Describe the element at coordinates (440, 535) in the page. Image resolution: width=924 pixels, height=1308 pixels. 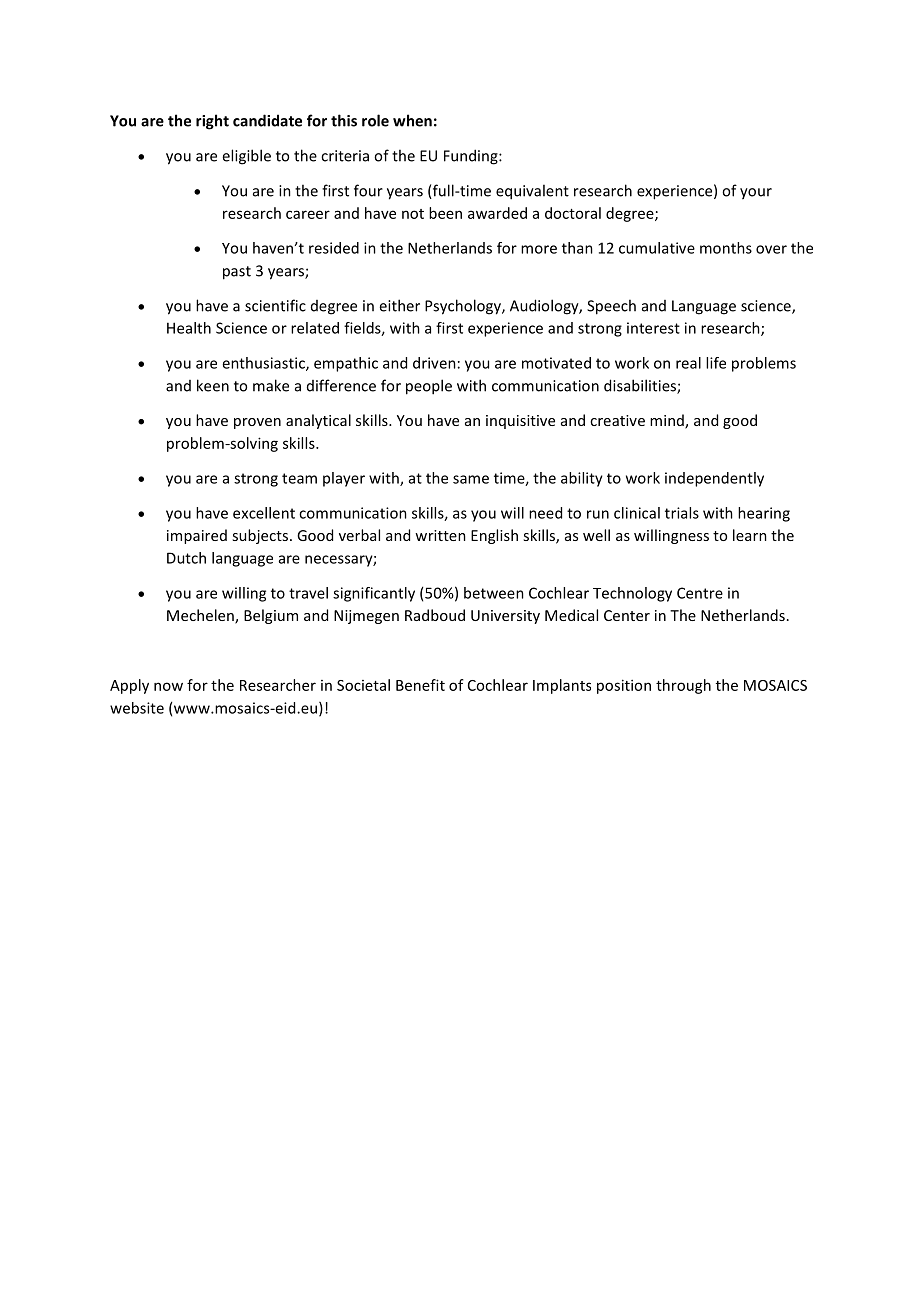
I see `written` at that location.
